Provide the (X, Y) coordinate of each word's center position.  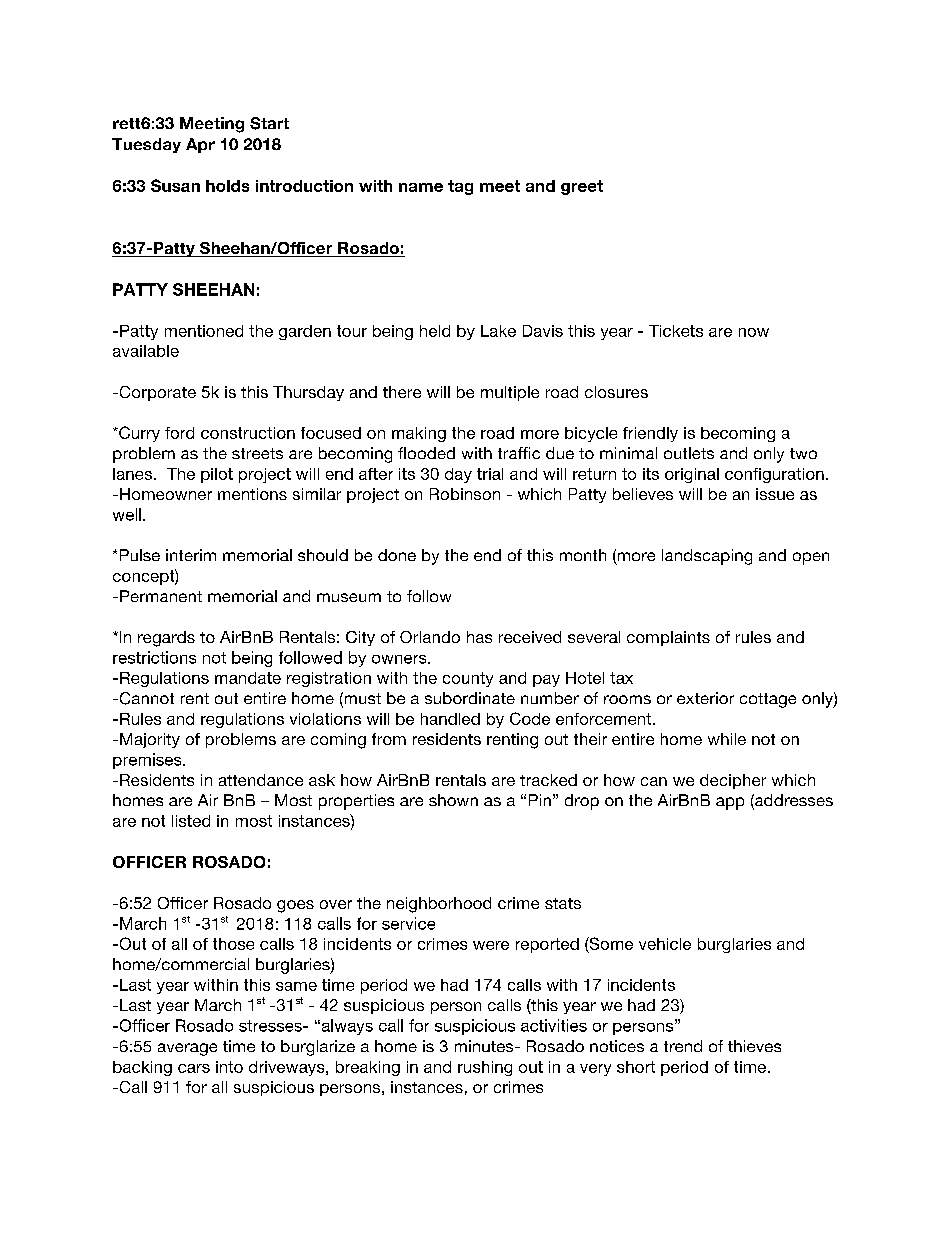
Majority (150, 740)
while (727, 739)
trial (490, 474)
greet (582, 187)
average (187, 1049)
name (421, 187)
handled (450, 719)
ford (179, 433)
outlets (689, 453)
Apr (200, 145)
